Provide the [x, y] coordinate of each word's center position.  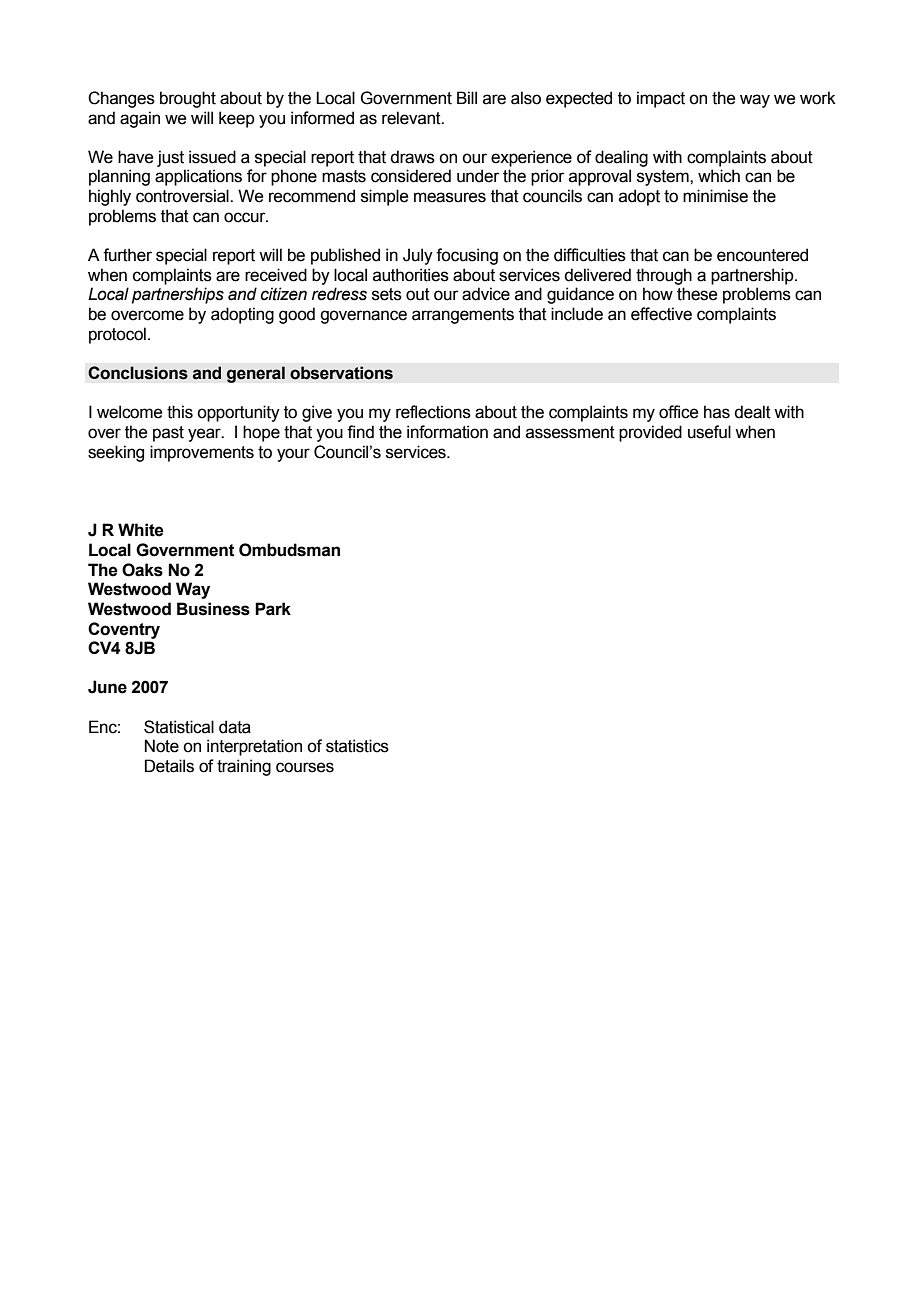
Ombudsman [289, 550]
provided [650, 433]
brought [188, 99]
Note [162, 746]
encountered [762, 255]
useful [709, 432]
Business [213, 609]
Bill [467, 97]
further [127, 255]
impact [661, 99]
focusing [467, 256]
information [447, 432]
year [205, 435]
